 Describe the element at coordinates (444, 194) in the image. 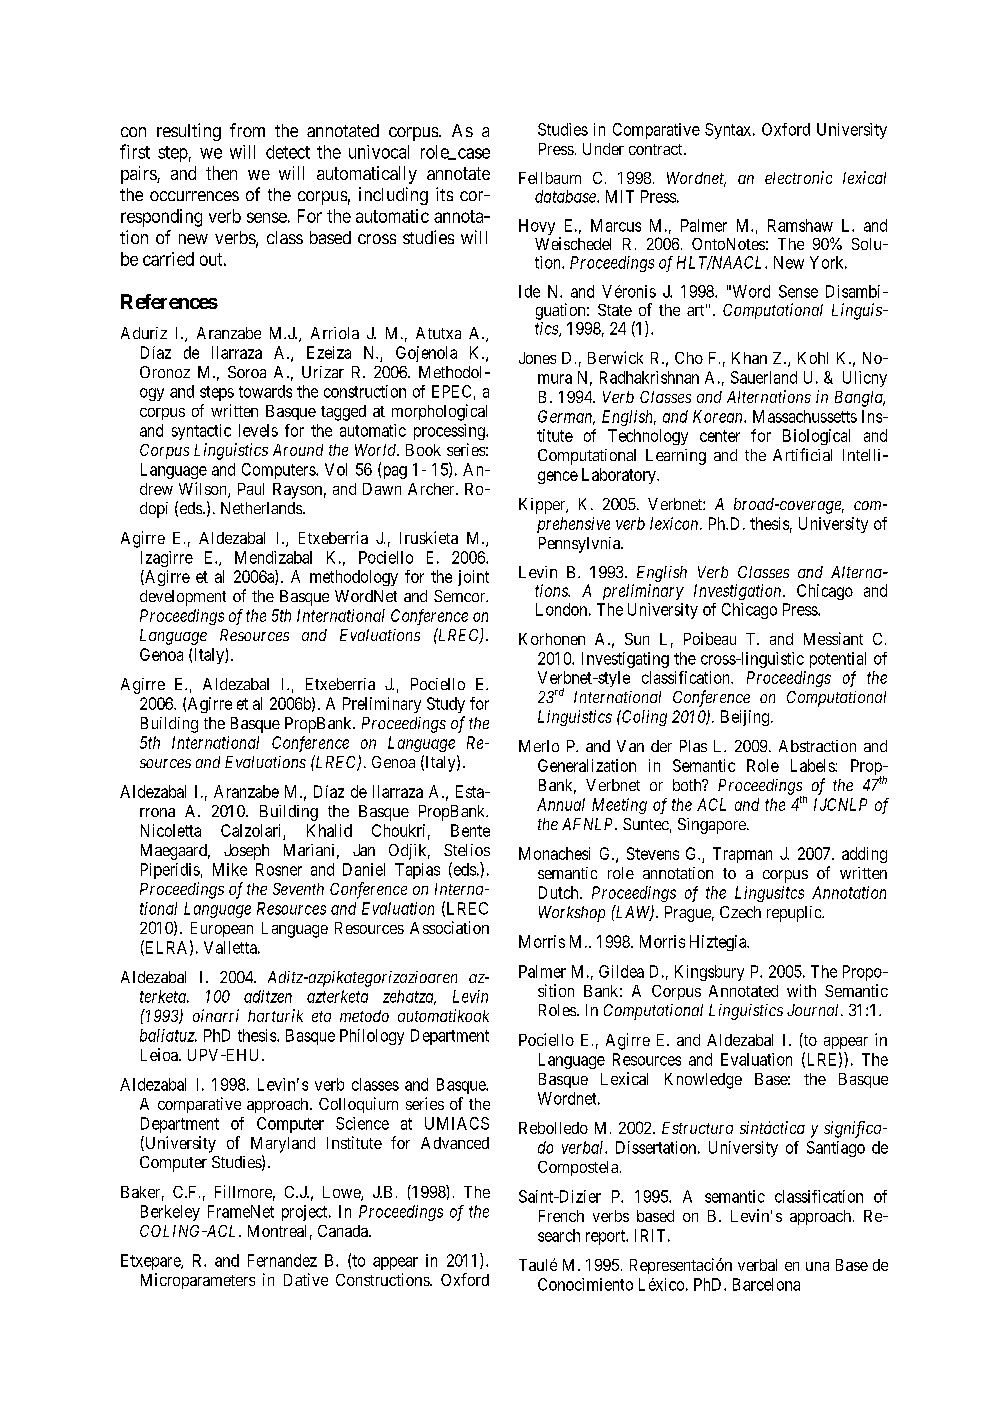

I see `its` at that location.
